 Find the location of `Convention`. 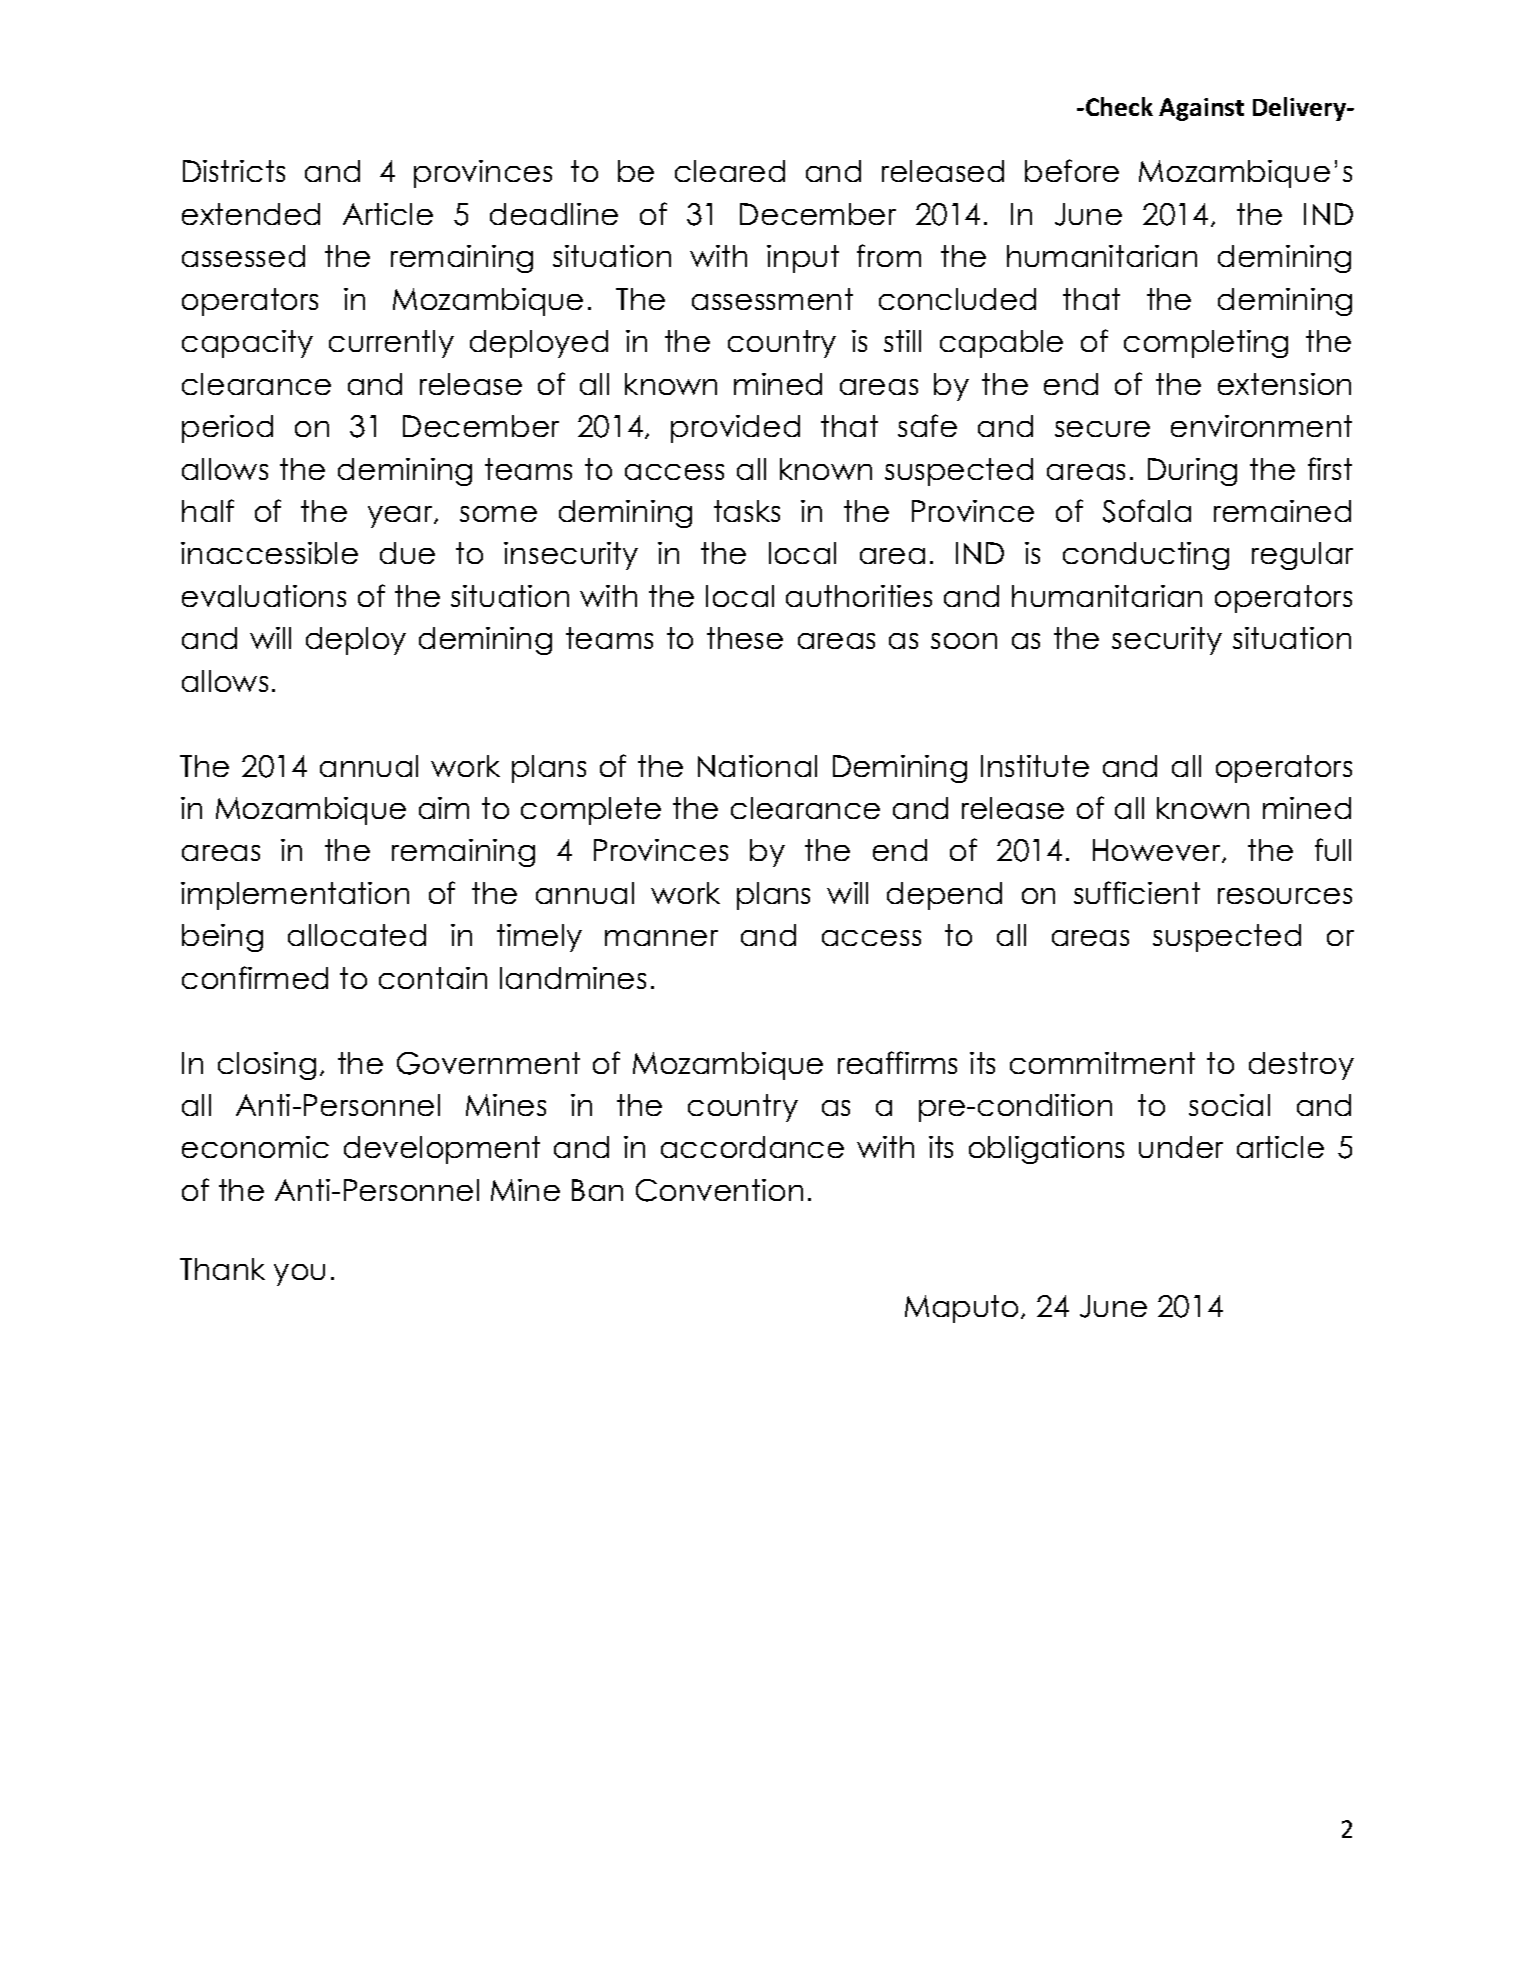

Convention is located at coordinates (719, 1190).
